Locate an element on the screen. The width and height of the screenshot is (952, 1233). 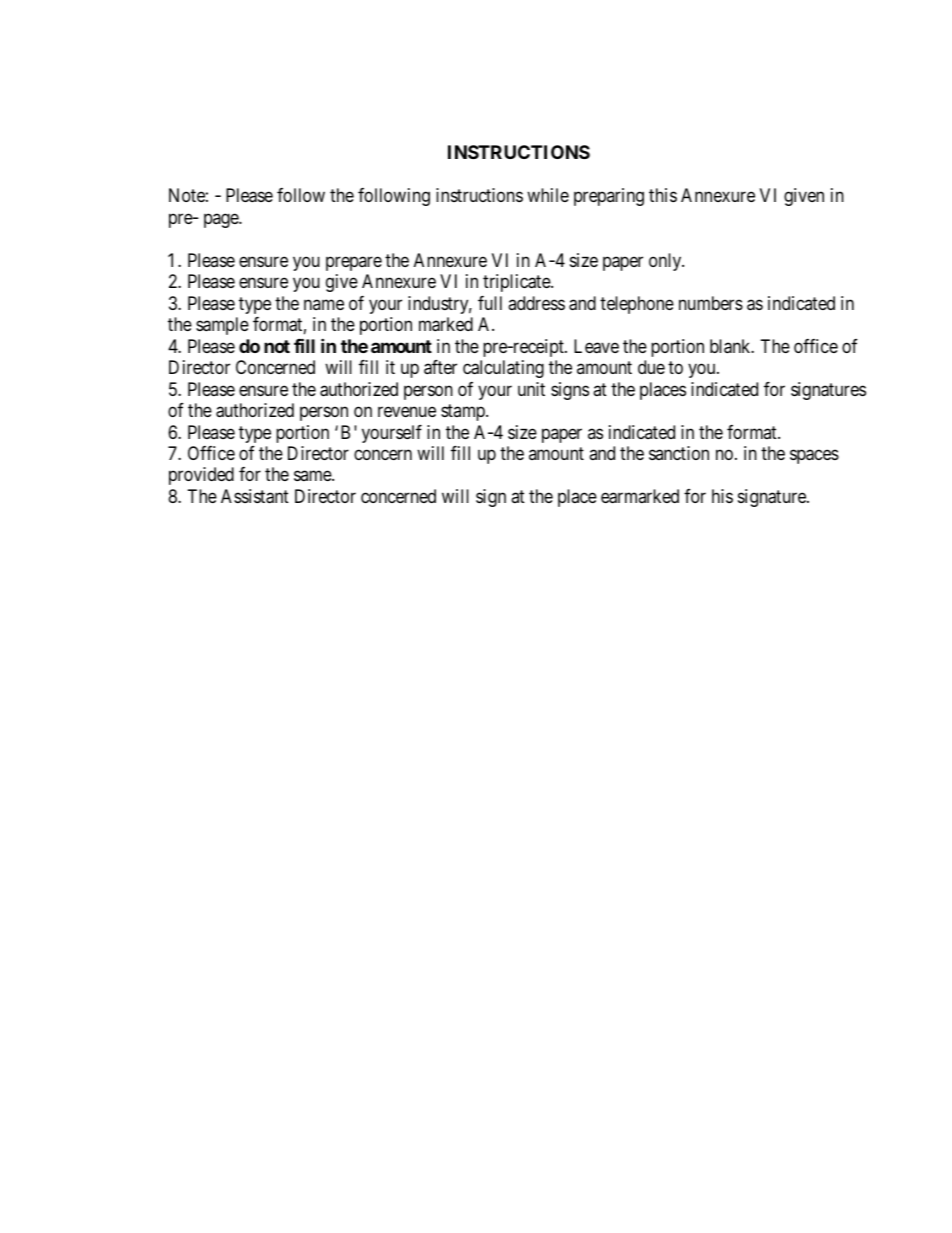
Leave is located at coordinates (596, 346).
